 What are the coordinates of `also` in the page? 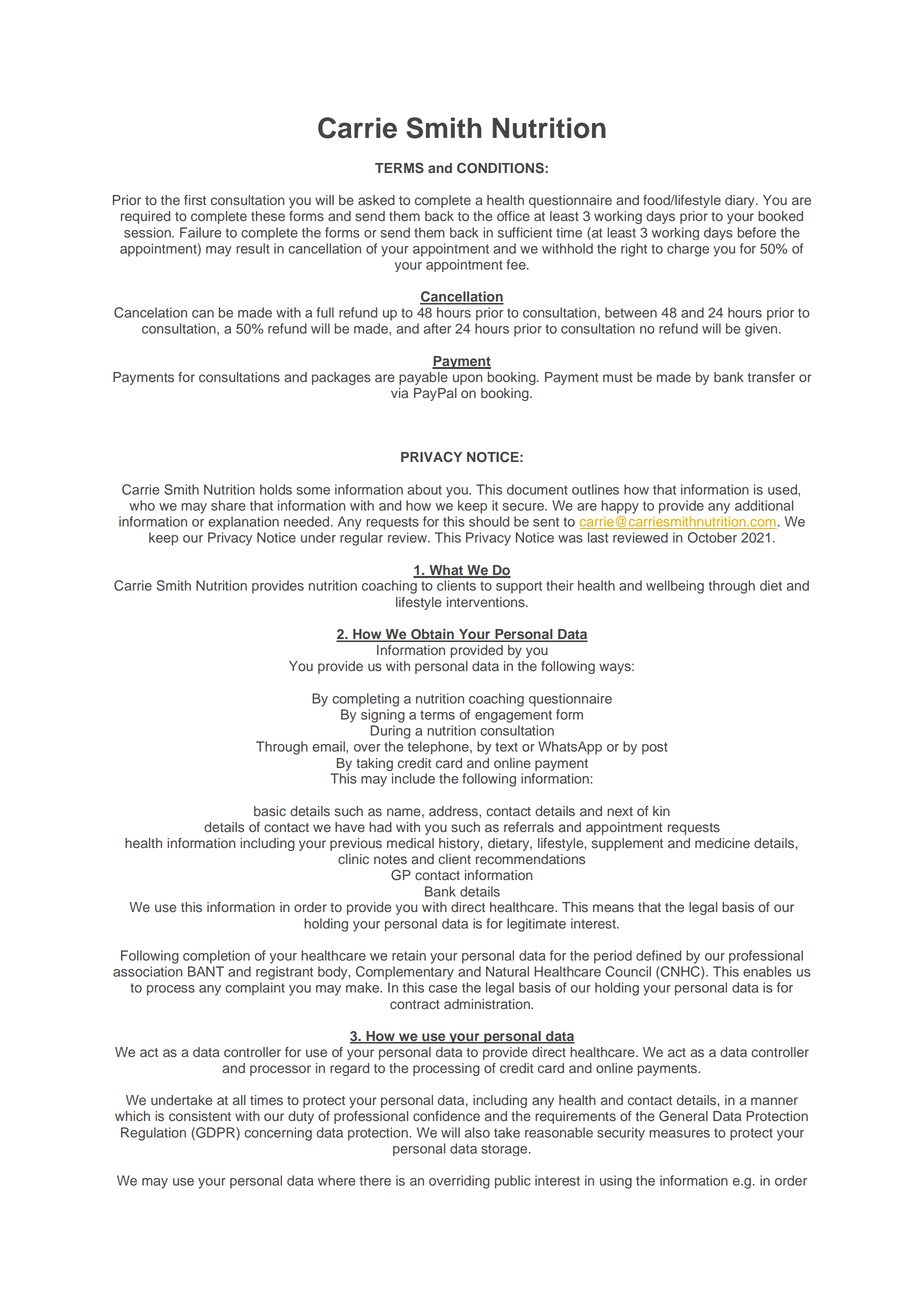 It's located at (477, 1132).
